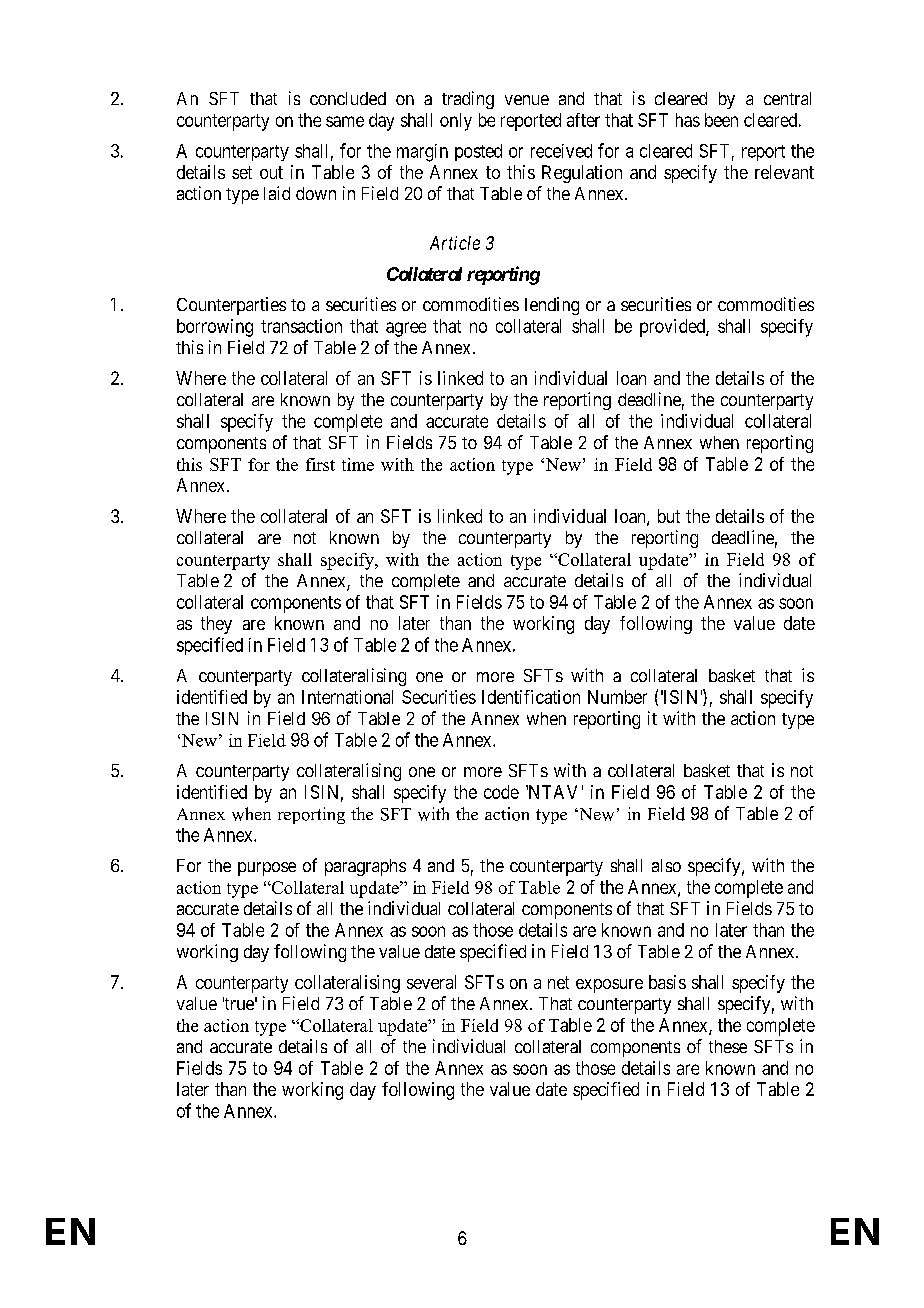 The image size is (924, 1308). Describe the element at coordinates (721, 120) in the document. I see `been` at that location.
